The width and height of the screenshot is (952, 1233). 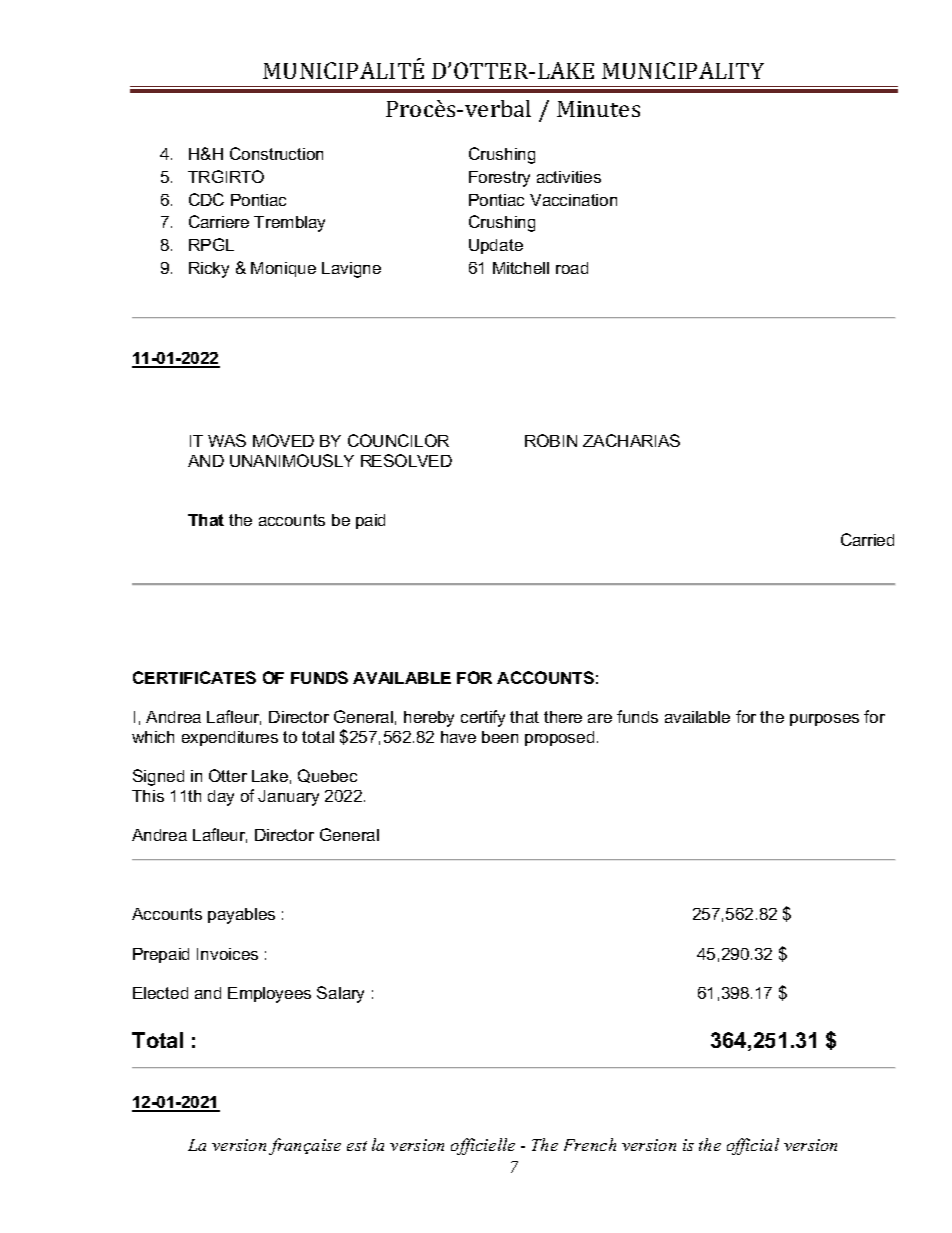 What do you see at coordinates (206, 199) in the screenshot?
I see `CDC` at bounding box center [206, 199].
